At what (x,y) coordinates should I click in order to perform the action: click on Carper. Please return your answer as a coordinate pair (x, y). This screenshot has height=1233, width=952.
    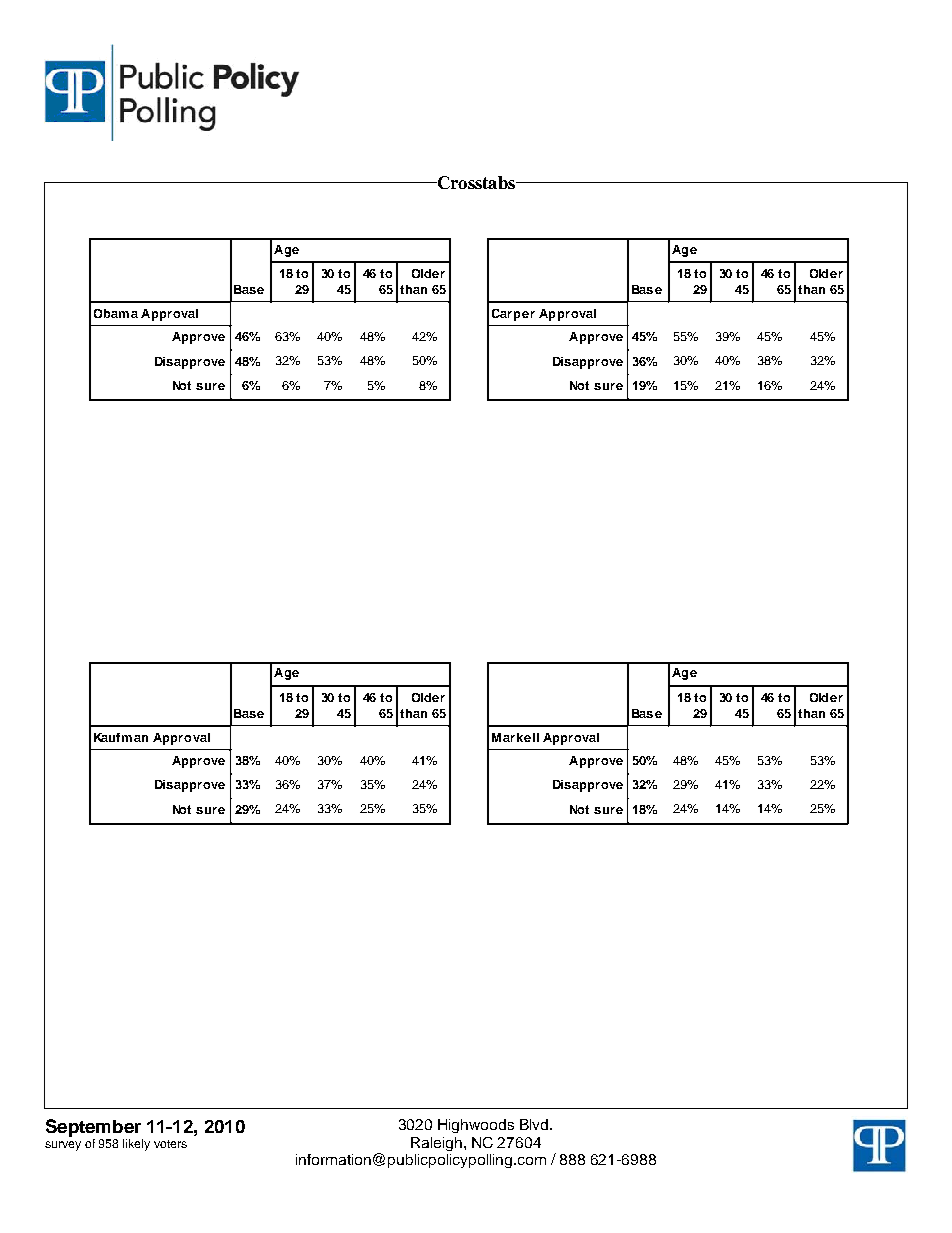
    Looking at the image, I should click on (513, 315).
